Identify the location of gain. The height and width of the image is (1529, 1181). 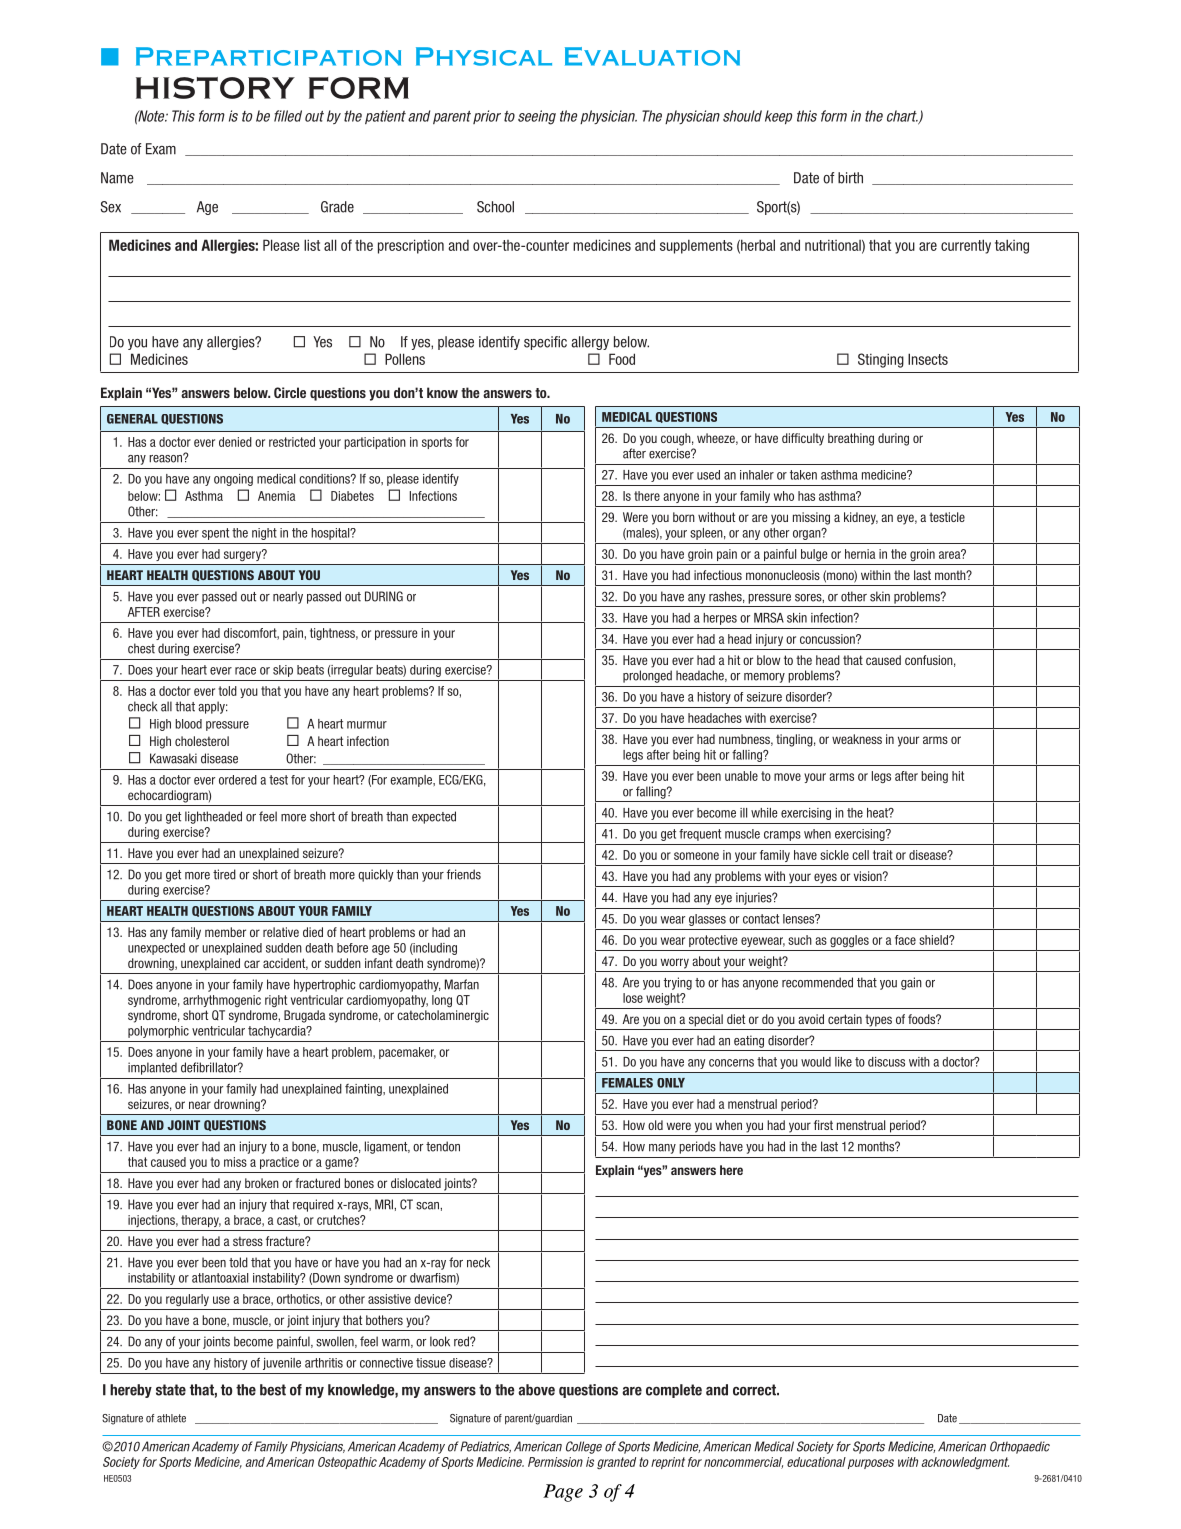
(911, 983).
